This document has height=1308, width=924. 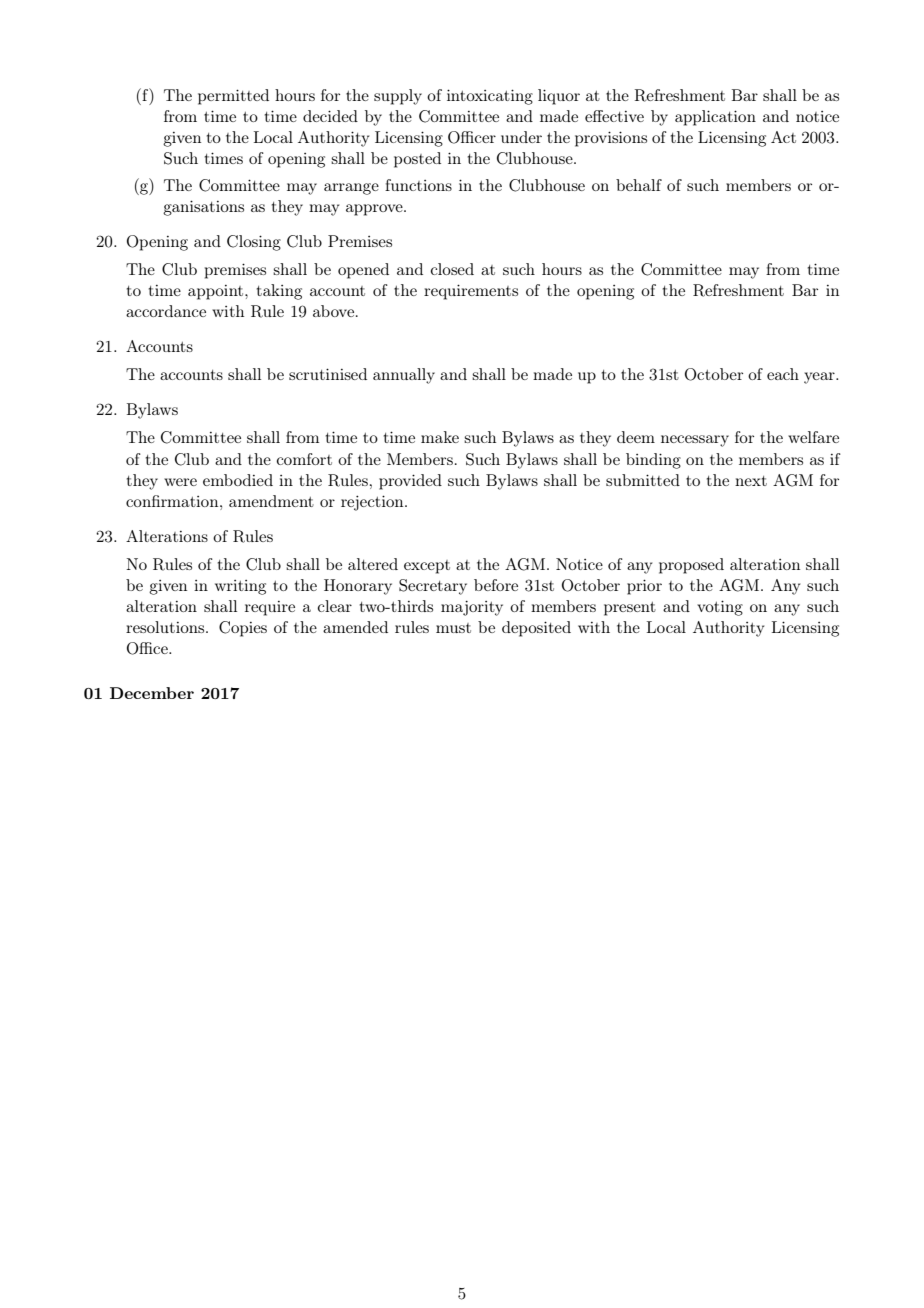 What do you see at coordinates (453, 628) in the document?
I see `must` at bounding box center [453, 628].
